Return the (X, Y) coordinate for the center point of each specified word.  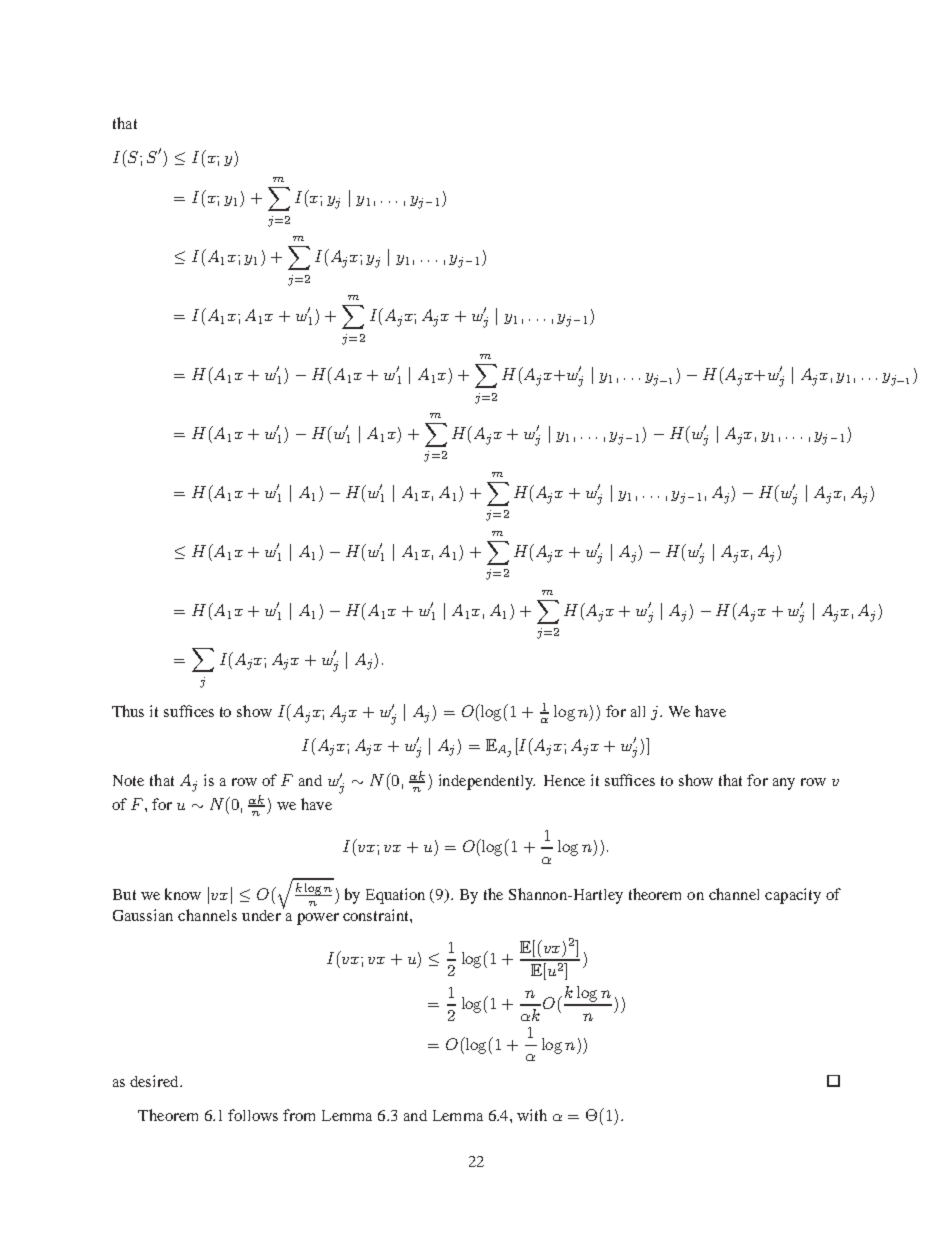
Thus (128, 711)
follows (253, 1115)
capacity (793, 896)
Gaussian (143, 915)
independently (487, 782)
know (183, 894)
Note (128, 780)
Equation (395, 896)
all (638, 711)
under (261, 915)
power (318, 919)
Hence (564, 780)
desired (155, 1081)
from (299, 1115)
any (784, 784)
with (532, 1115)
